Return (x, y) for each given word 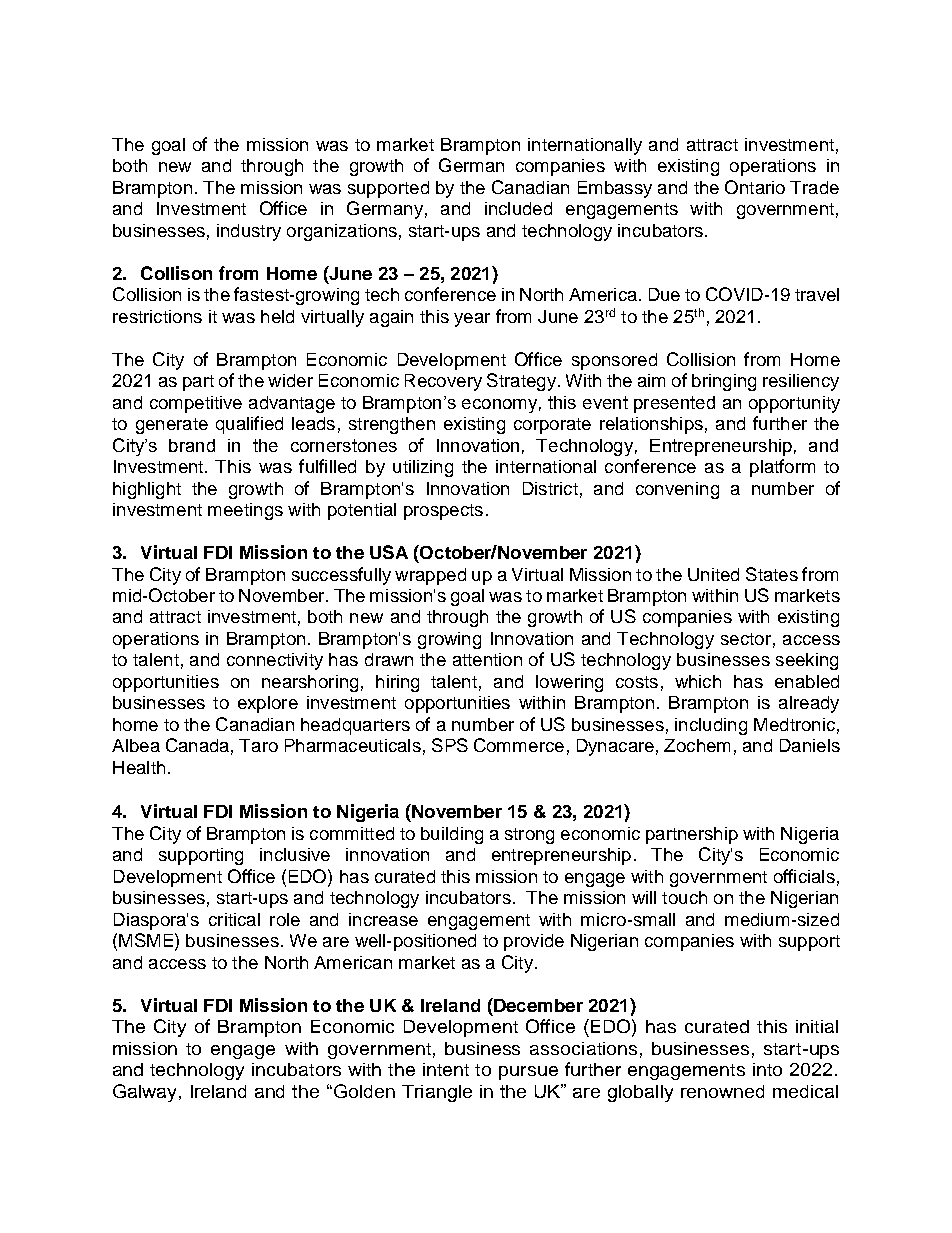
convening (677, 490)
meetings (245, 511)
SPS (450, 745)
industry (249, 232)
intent (446, 1069)
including (711, 726)
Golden (364, 1091)
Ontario (755, 187)
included (518, 208)
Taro (258, 745)
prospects (443, 512)
